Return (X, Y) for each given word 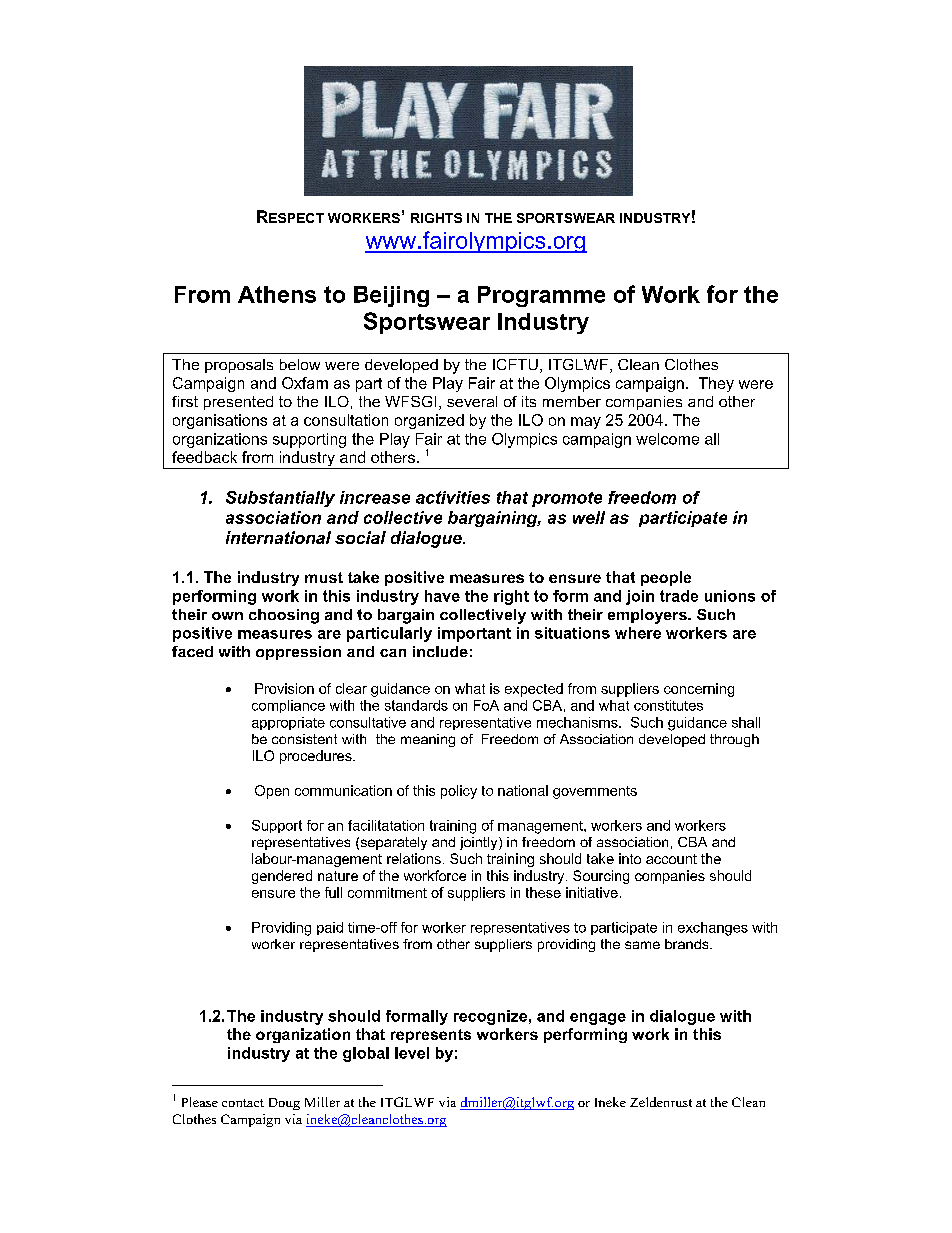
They (716, 384)
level (412, 1053)
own (227, 616)
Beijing (391, 296)
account (671, 859)
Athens (277, 294)
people (666, 578)
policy (459, 792)
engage (598, 1019)
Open (272, 792)
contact (243, 1103)
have (442, 596)
